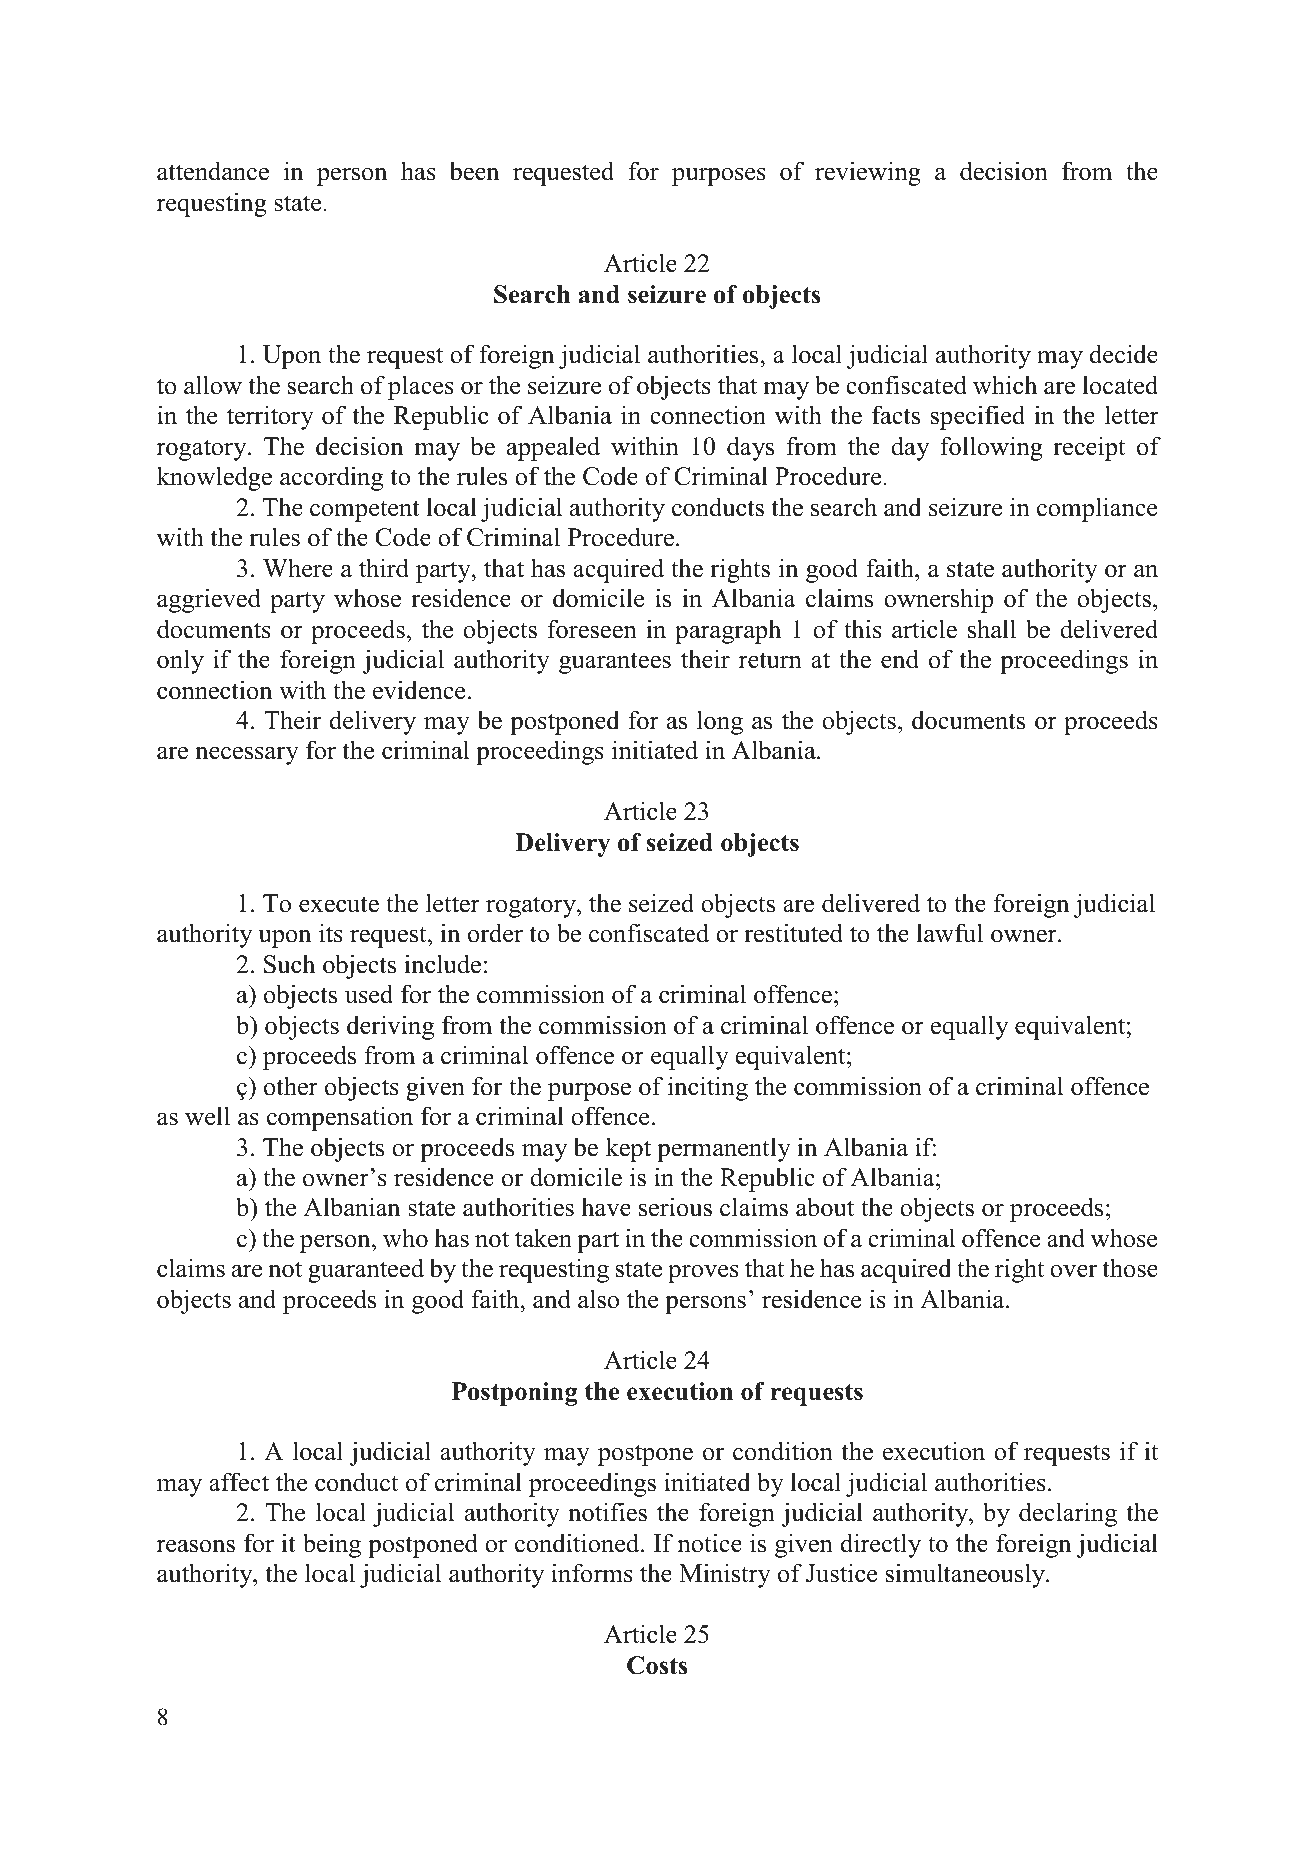  Describe the element at coordinates (213, 171) in the page. I see `attendance` at that location.
